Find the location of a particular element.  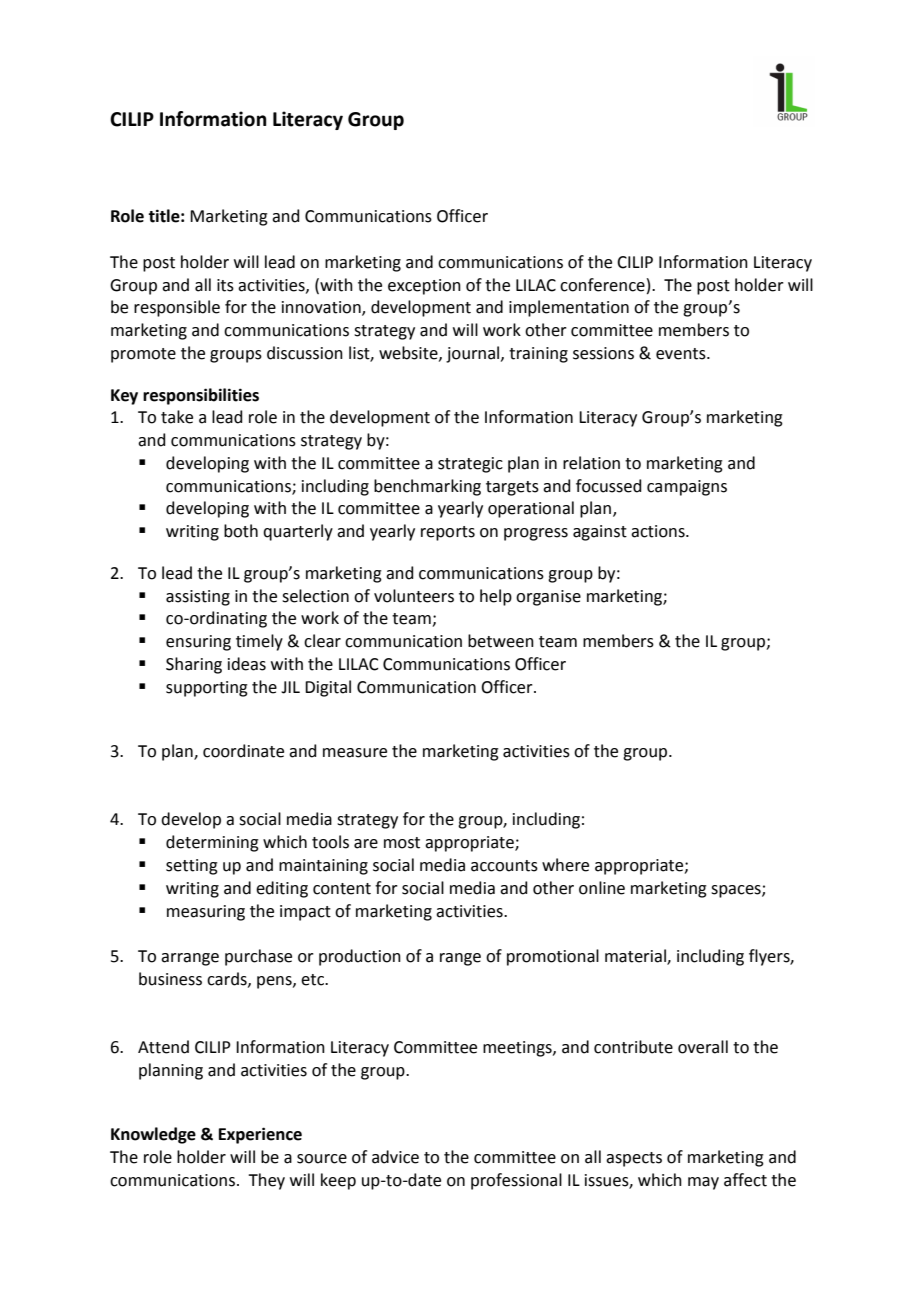

measure is located at coordinates (355, 753).
